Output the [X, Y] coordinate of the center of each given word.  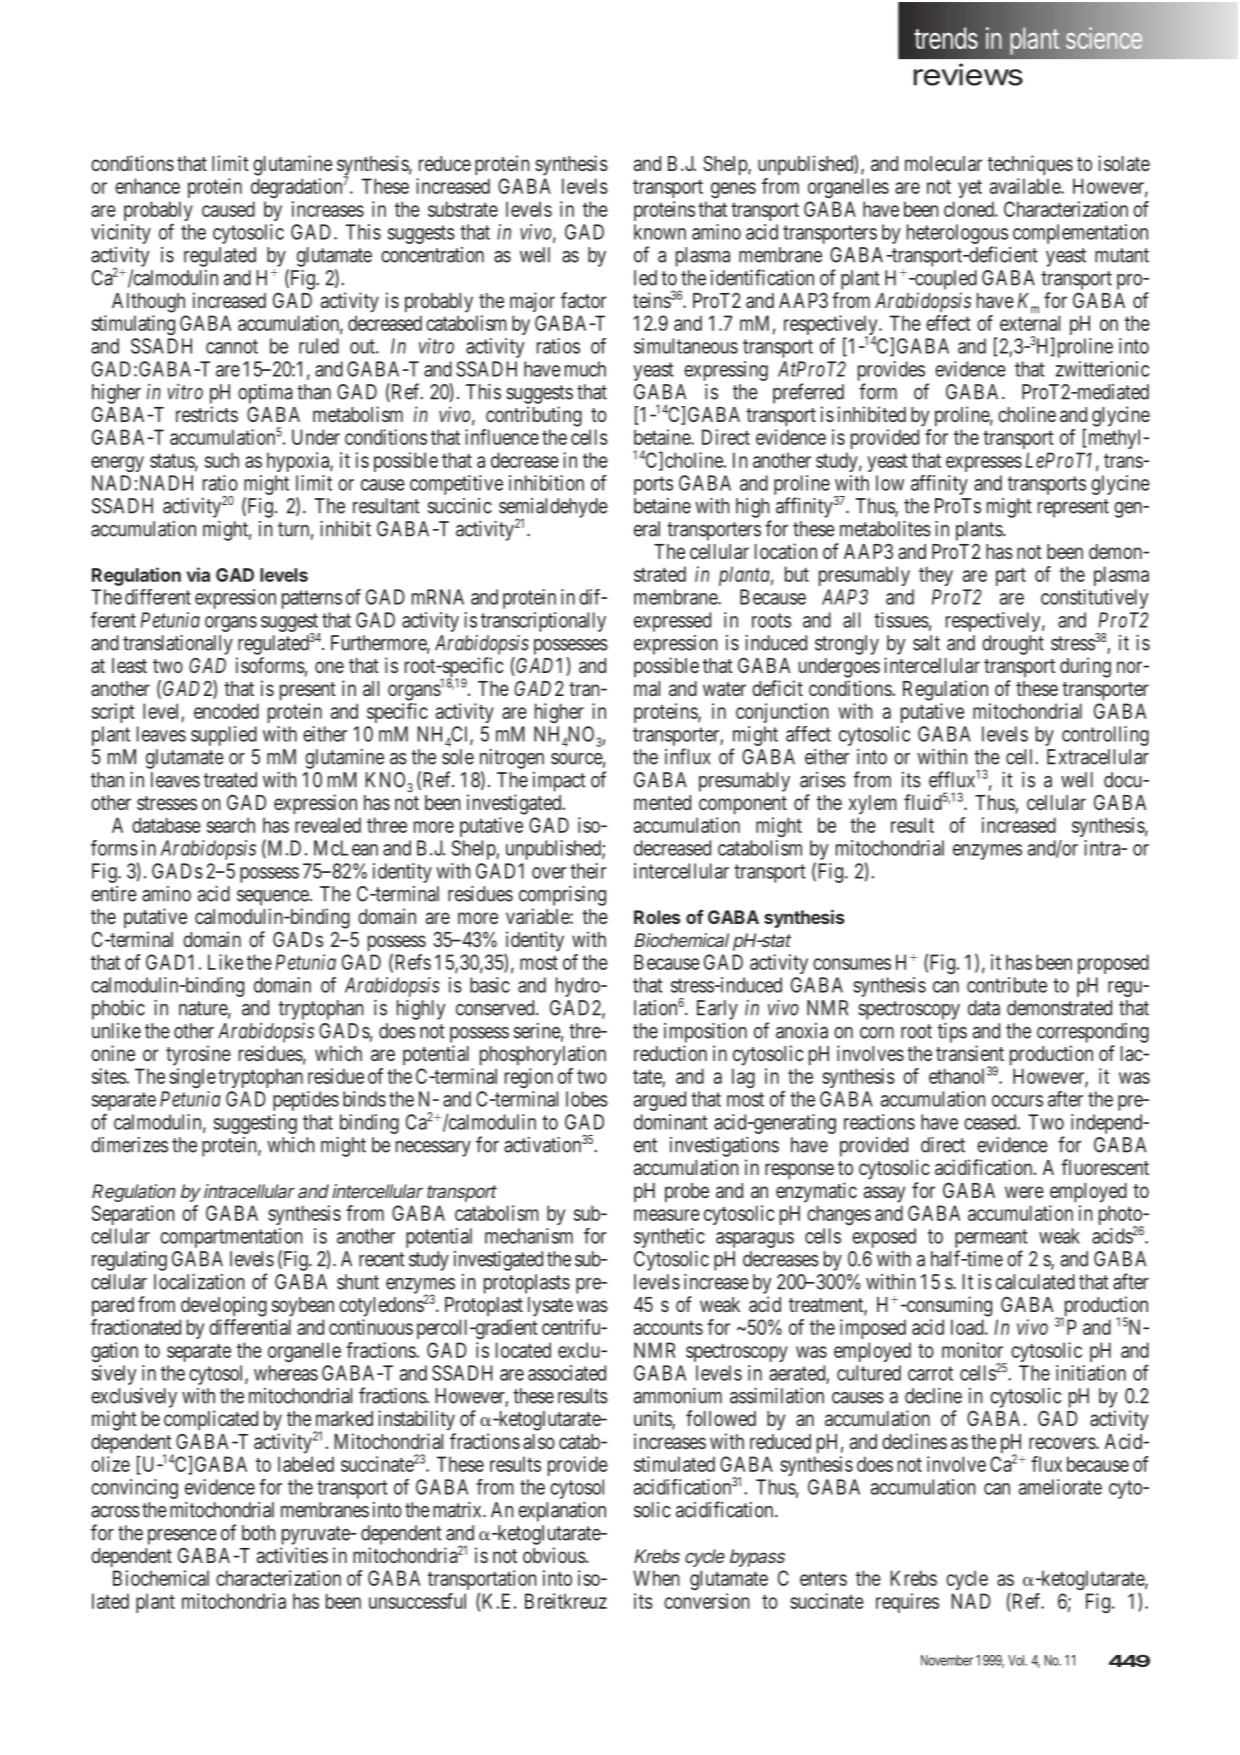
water [724, 689]
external [1030, 323]
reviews [968, 74]
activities [292, 1555]
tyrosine [198, 1055]
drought [1013, 645]
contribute [1007, 985]
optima [265, 394]
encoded [226, 711]
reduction [670, 1053]
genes [733, 190]
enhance [147, 186]
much [585, 369]
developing [224, 1306]
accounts [668, 1327]
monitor [972, 1350]
